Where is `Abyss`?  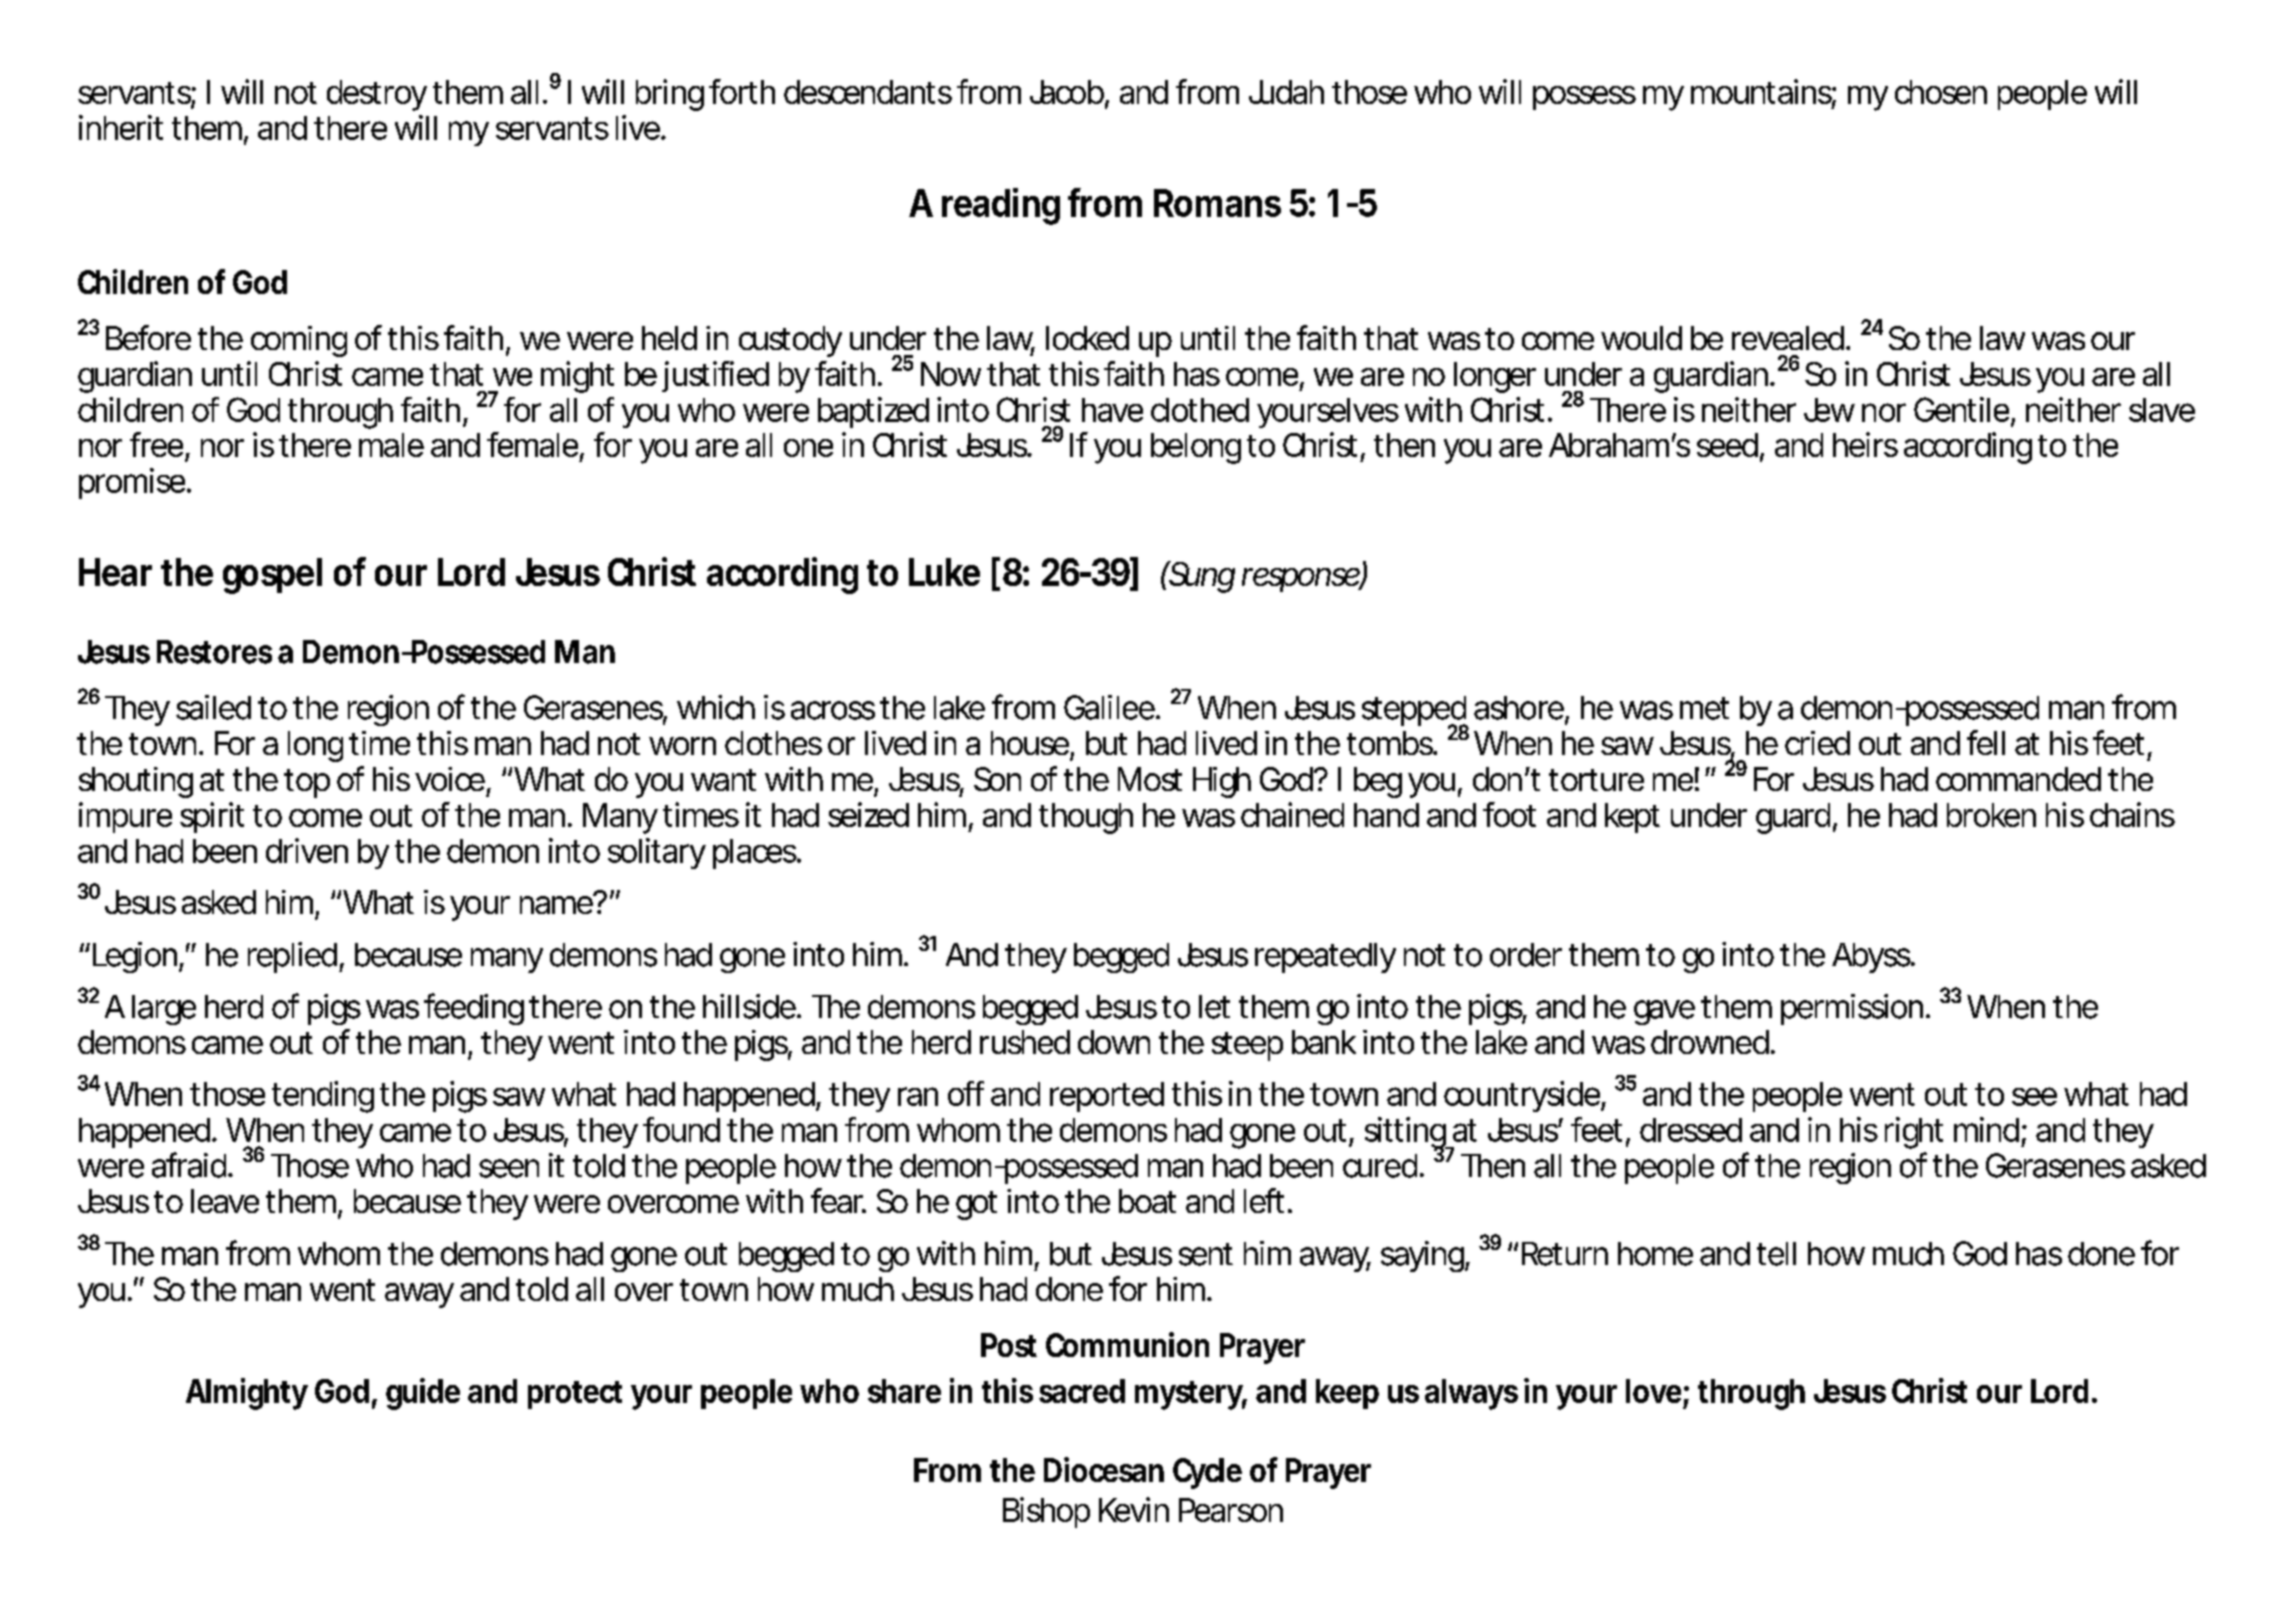 Abyss is located at coordinates (1872, 958).
